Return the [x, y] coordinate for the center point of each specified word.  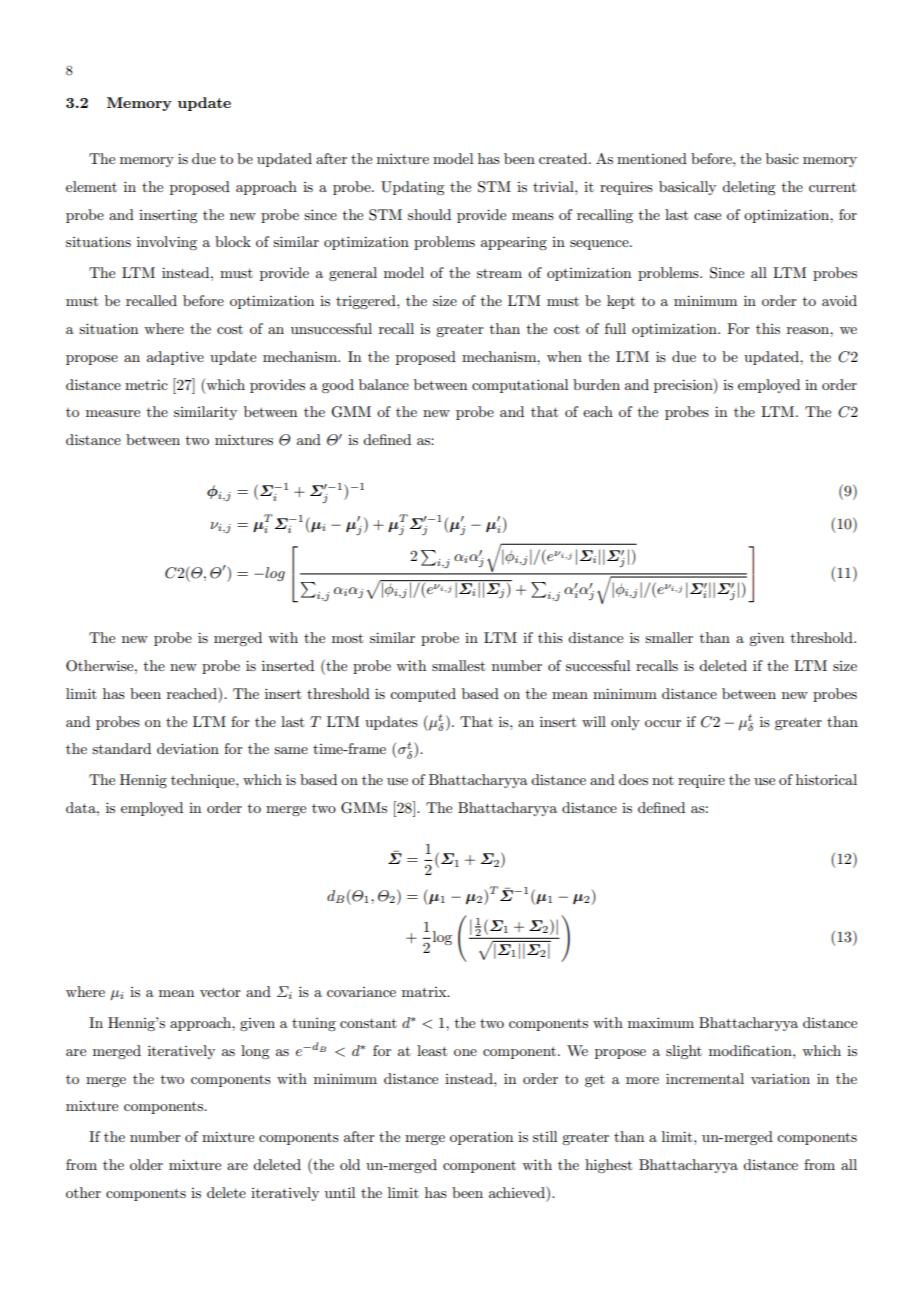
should [429, 214]
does [633, 779]
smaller [669, 637]
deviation [188, 748]
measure [113, 413]
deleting [748, 188]
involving [167, 243]
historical [826, 779]
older [146, 1164]
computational [520, 386]
